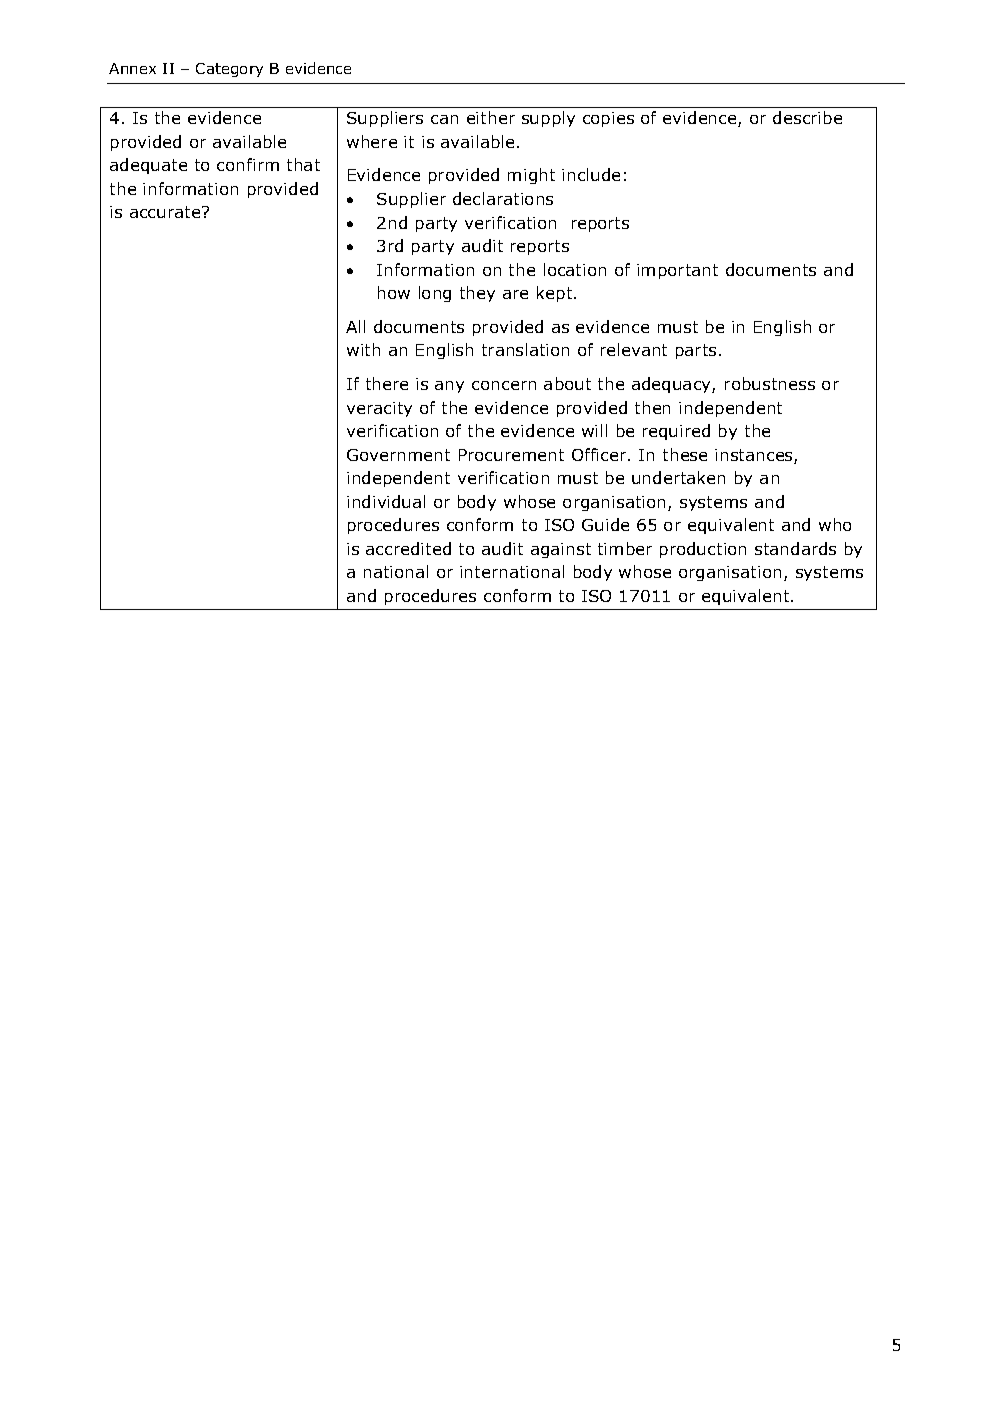 Image resolution: width=1003 pixels, height=1418 pixels. Describe the element at coordinates (511, 455) in the screenshot. I see `Procurement` at that location.
